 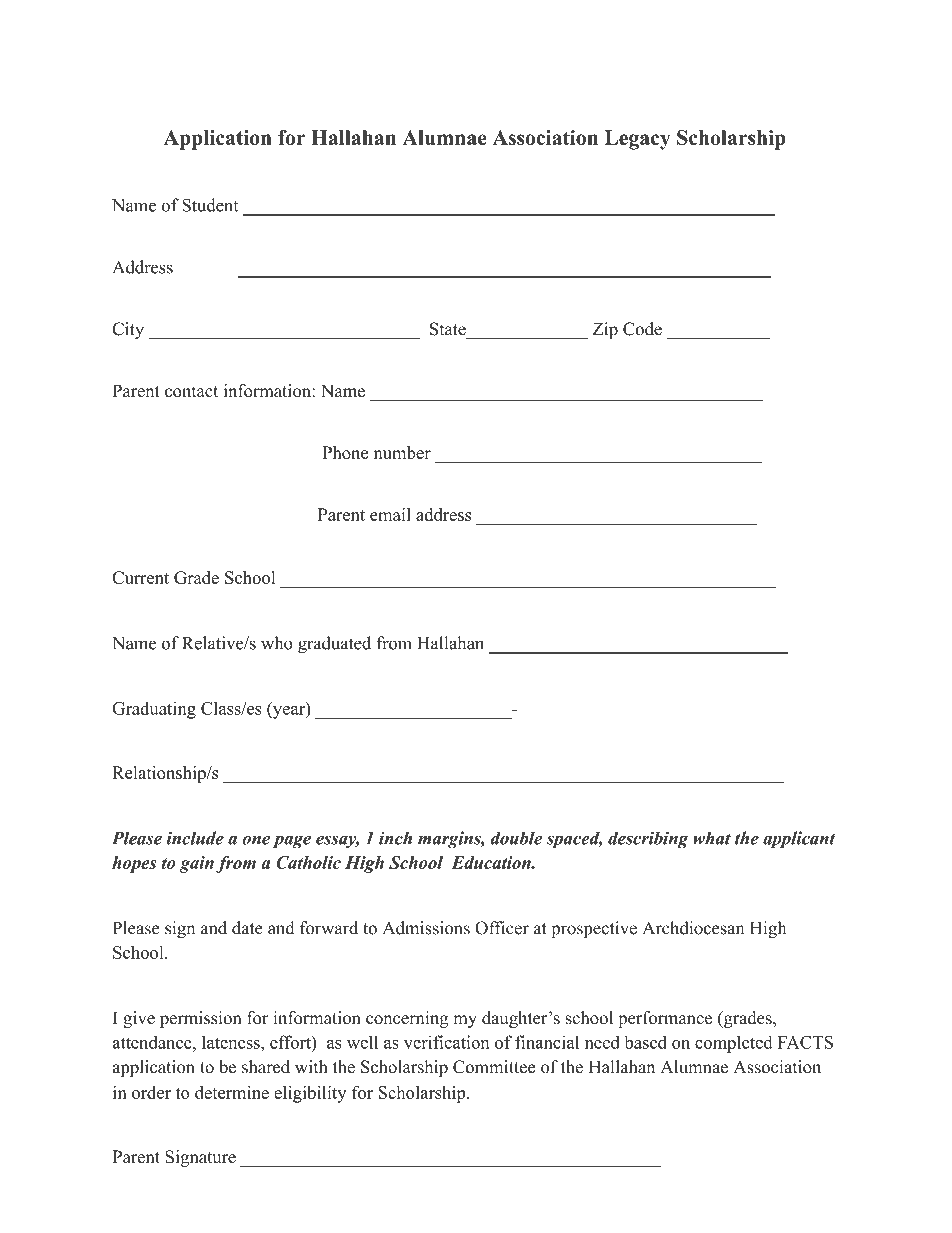 I want to click on contact, so click(x=191, y=392).
